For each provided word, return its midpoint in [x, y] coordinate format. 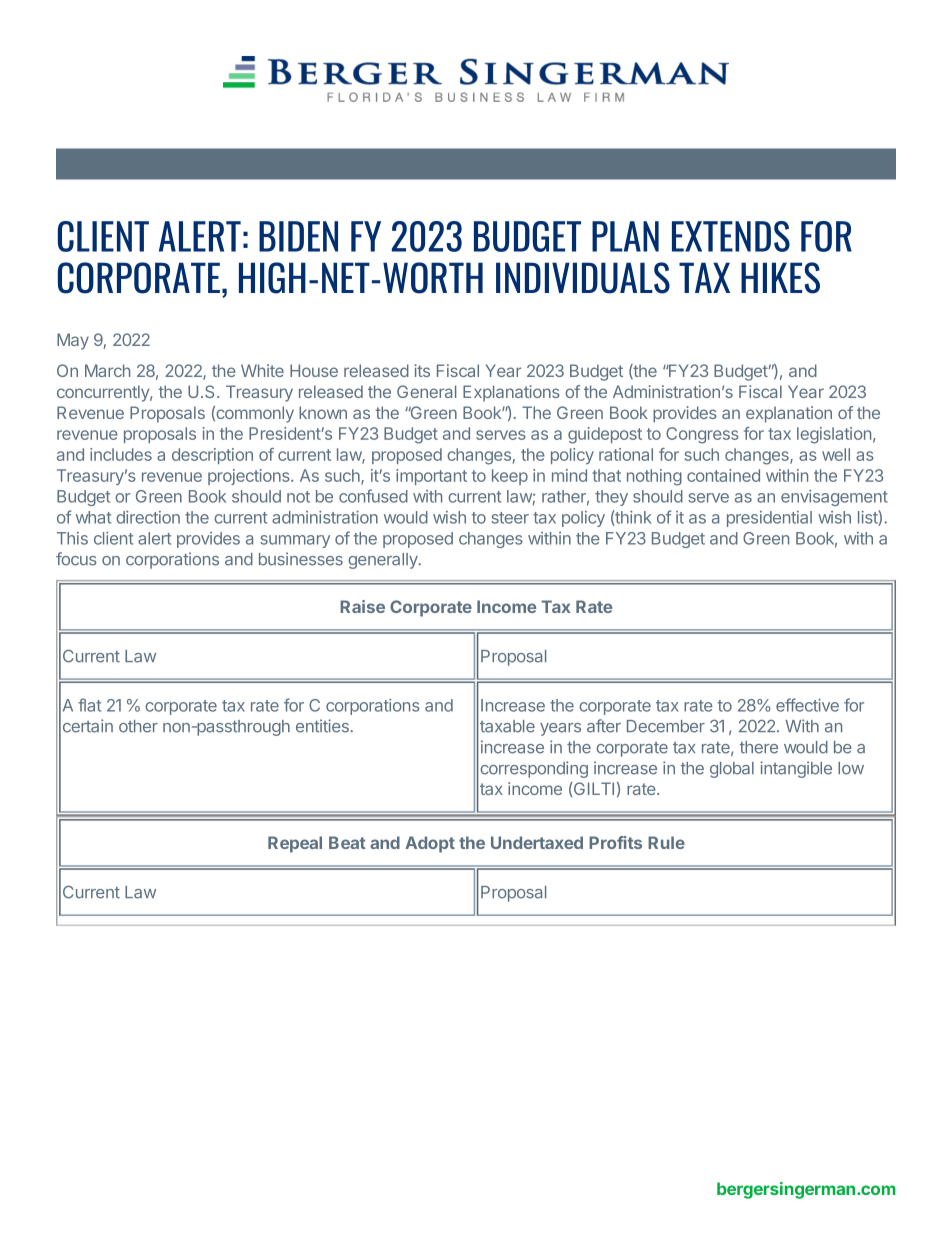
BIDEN [298, 236]
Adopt [430, 844]
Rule [666, 842]
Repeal [295, 844]
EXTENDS [731, 236]
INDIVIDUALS [583, 278]
